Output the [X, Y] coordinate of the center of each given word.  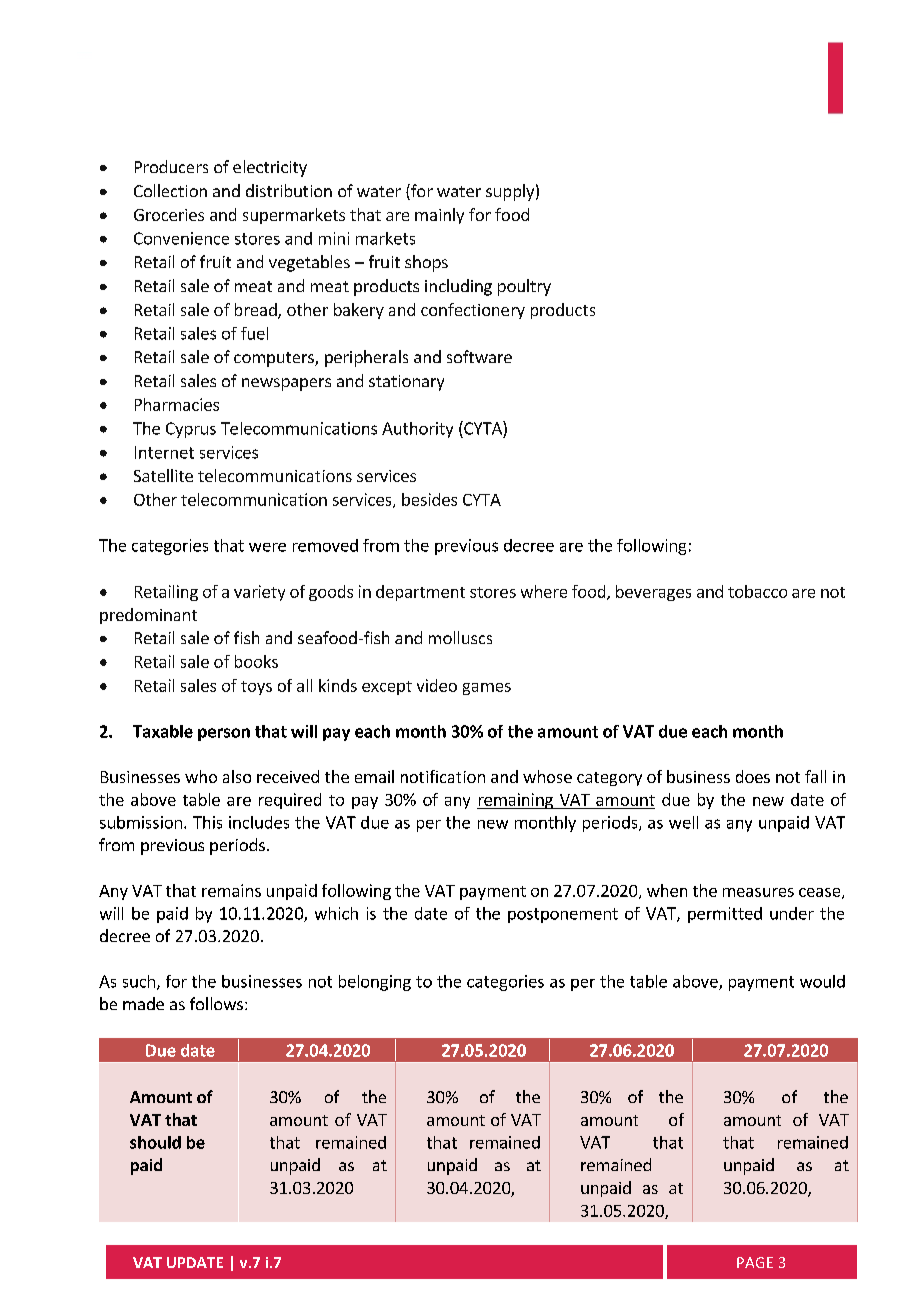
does [753, 776]
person [224, 734]
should [155, 1142]
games [487, 689]
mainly [439, 216]
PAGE [755, 1262]
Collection [170, 190]
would [822, 981]
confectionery [473, 311]
